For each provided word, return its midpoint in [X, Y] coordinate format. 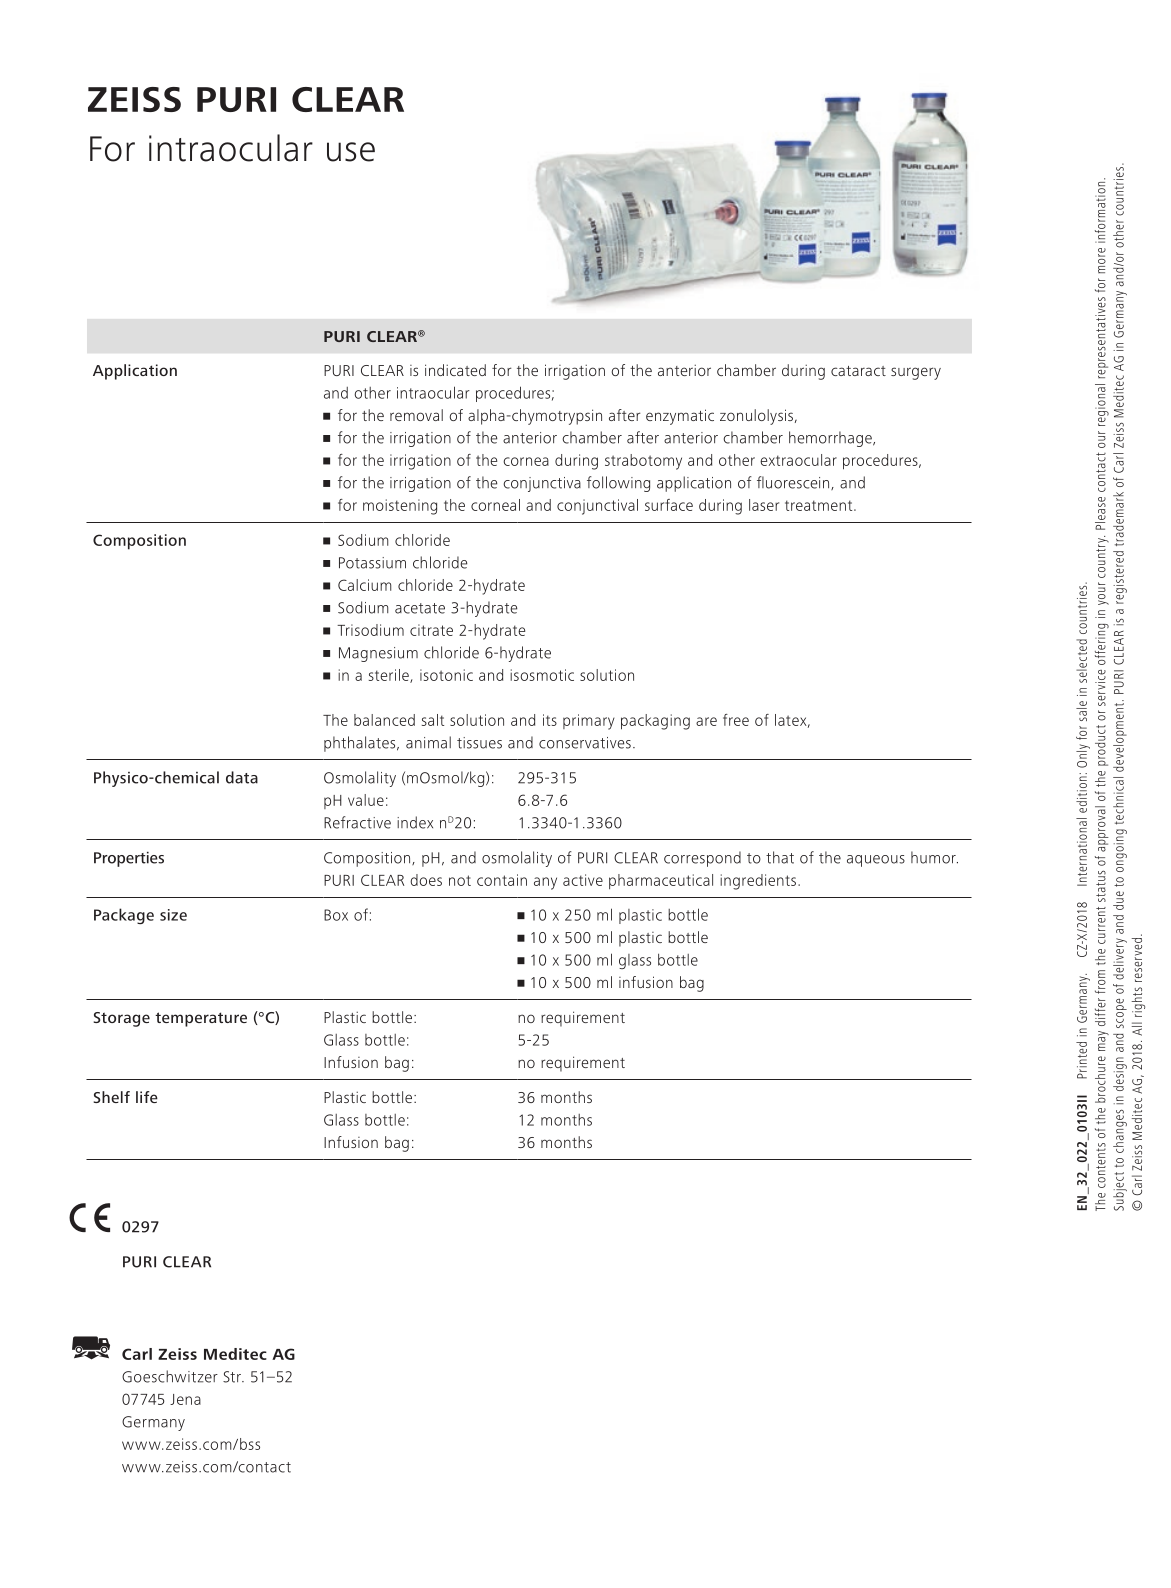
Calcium [365, 585]
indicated [455, 370]
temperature [201, 1019]
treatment [820, 505]
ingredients [758, 882]
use [351, 152]
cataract [858, 371]
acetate [420, 608]
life [147, 1097]
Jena [185, 1399]
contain [502, 880]
